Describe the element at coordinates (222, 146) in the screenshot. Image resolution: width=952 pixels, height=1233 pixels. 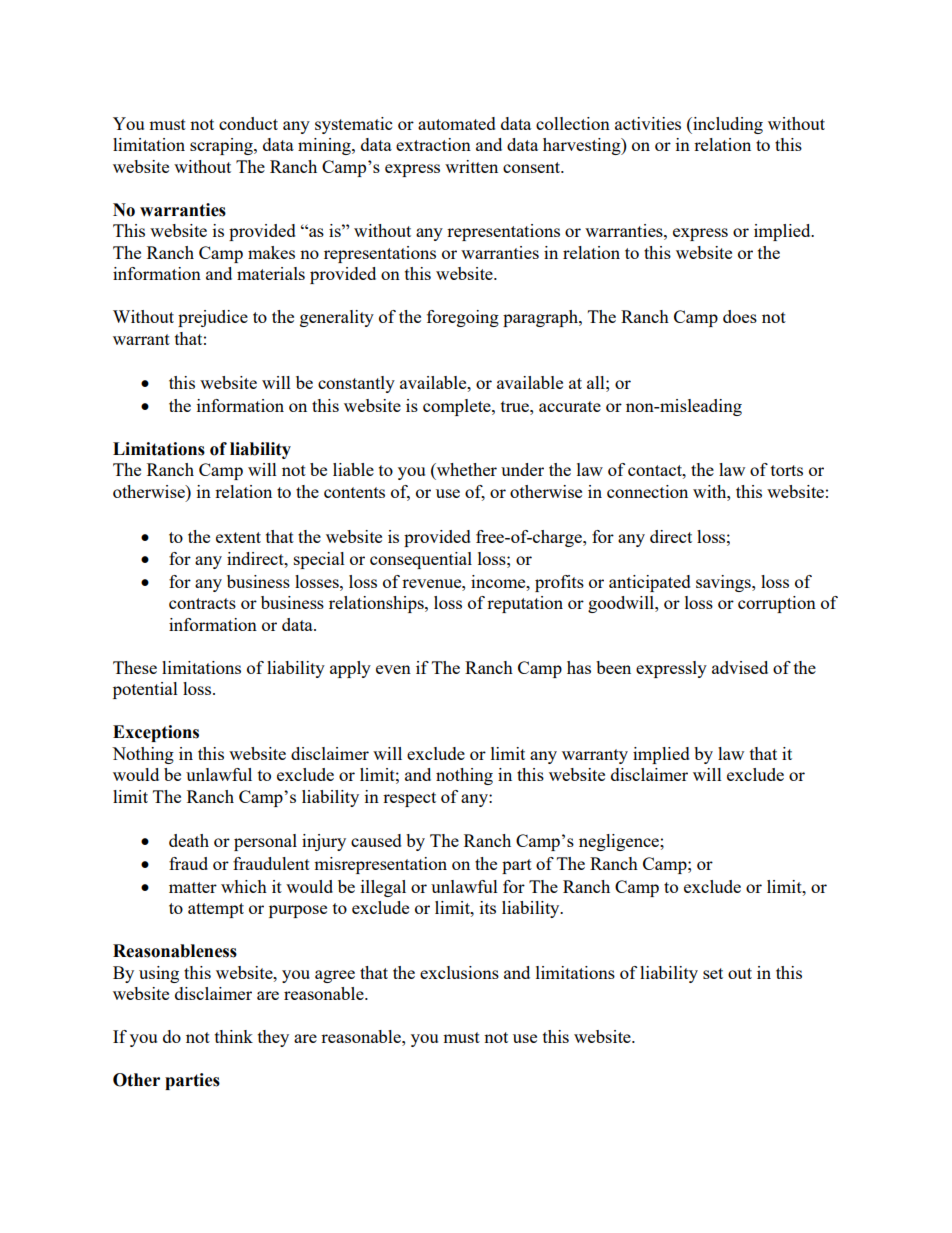
I see `scraping` at that location.
